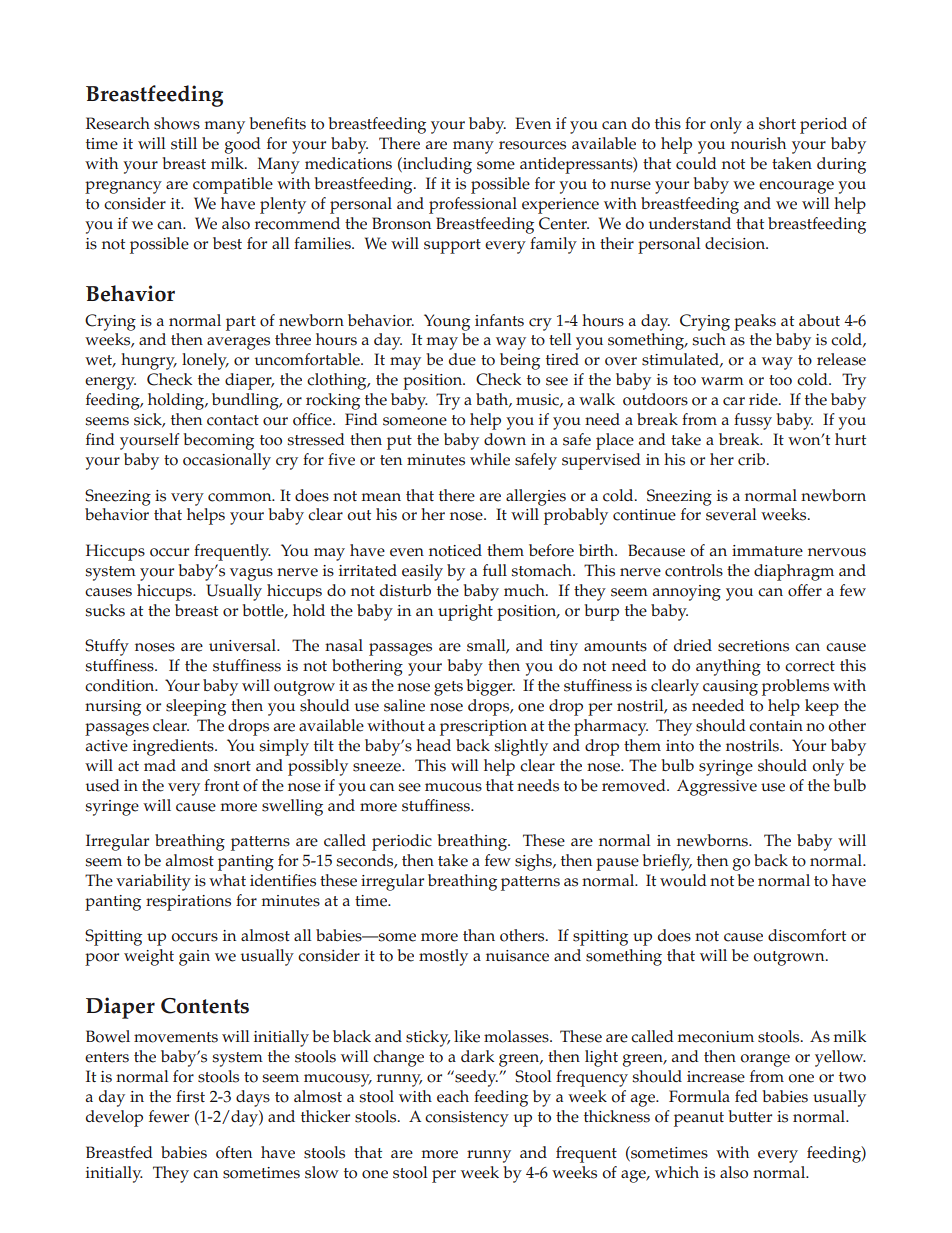 This image has height=1233, width=952. I want to click on still, so click(184, 143).
